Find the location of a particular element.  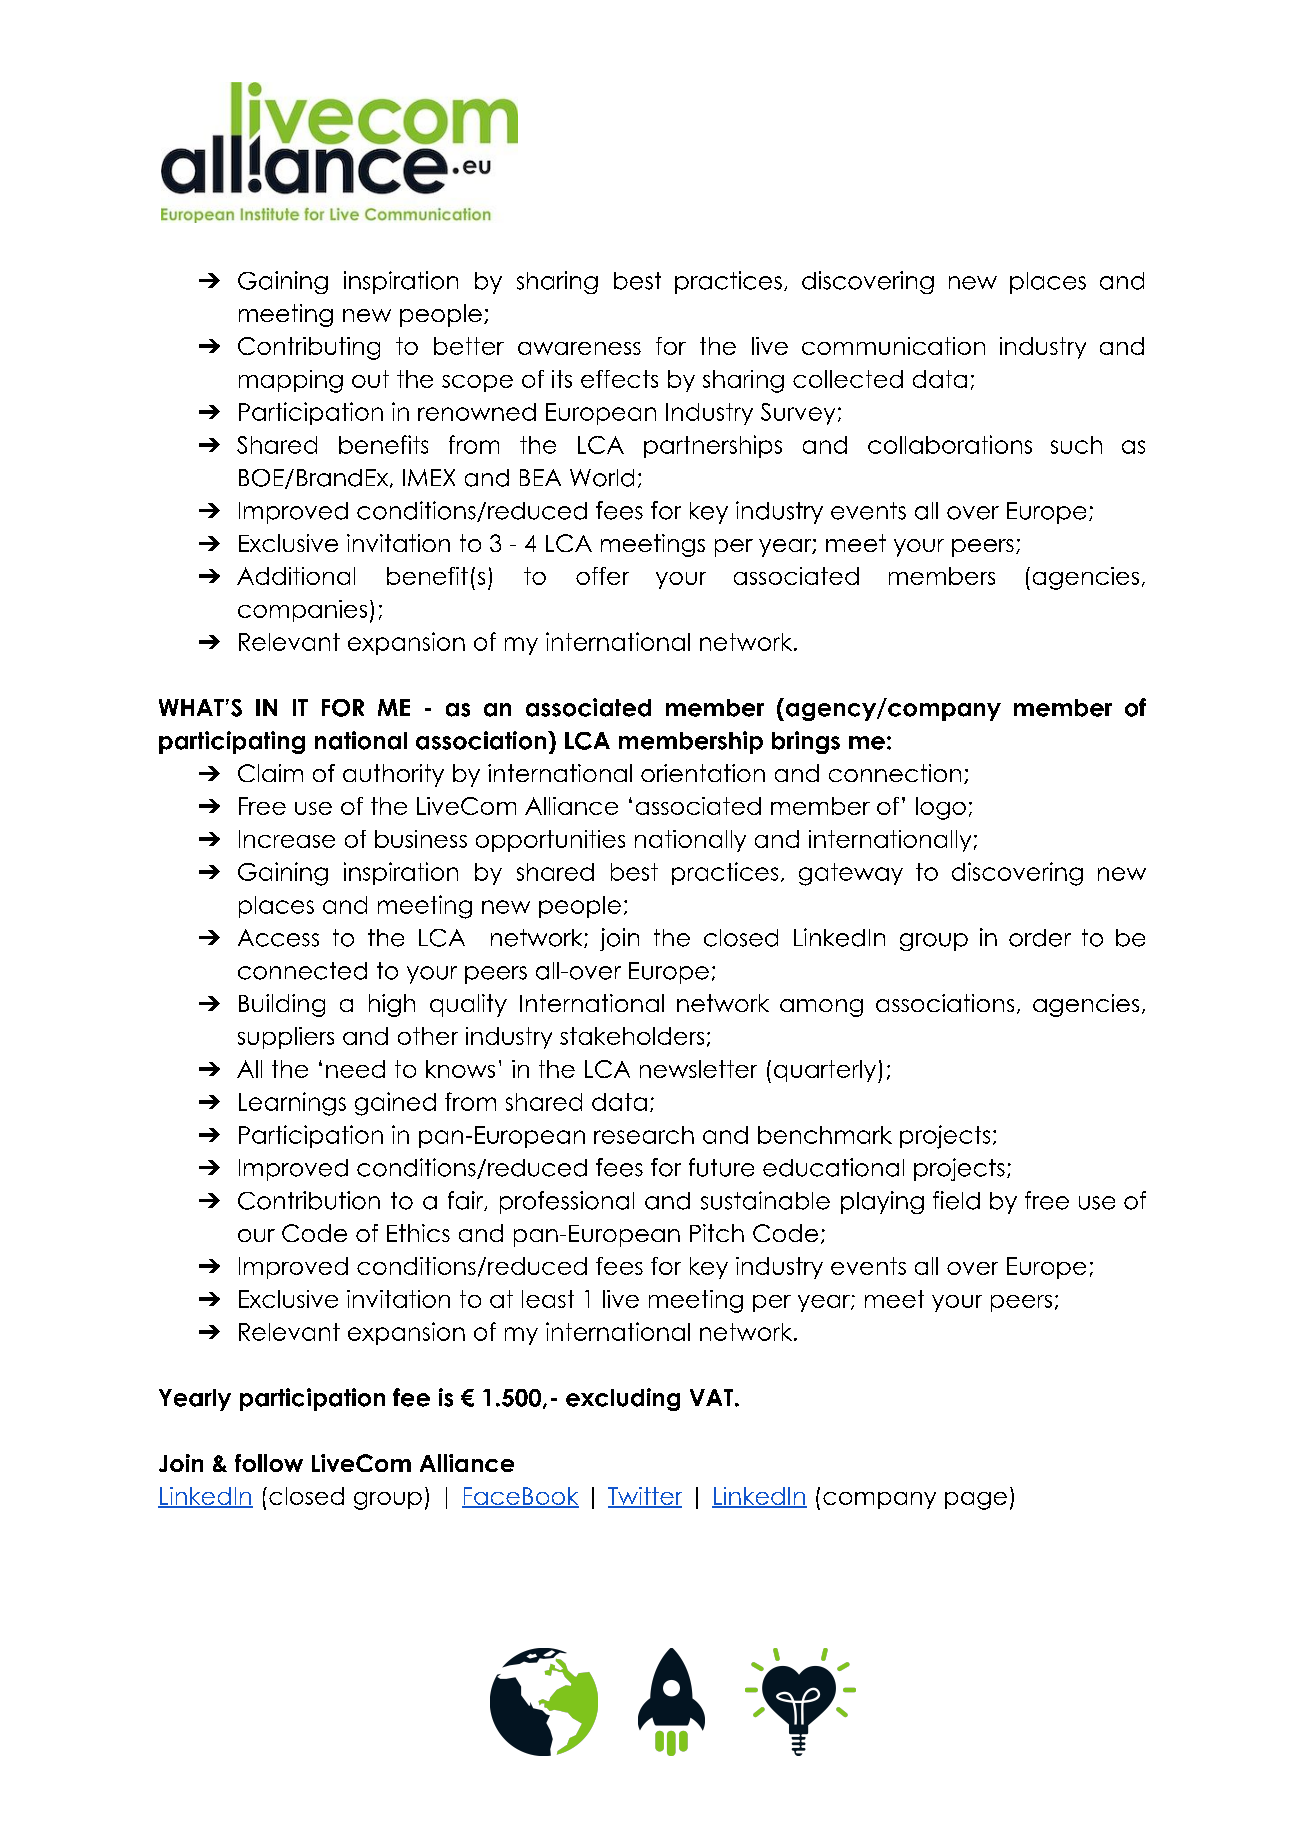

future is located at coordinates (721, 1167).
